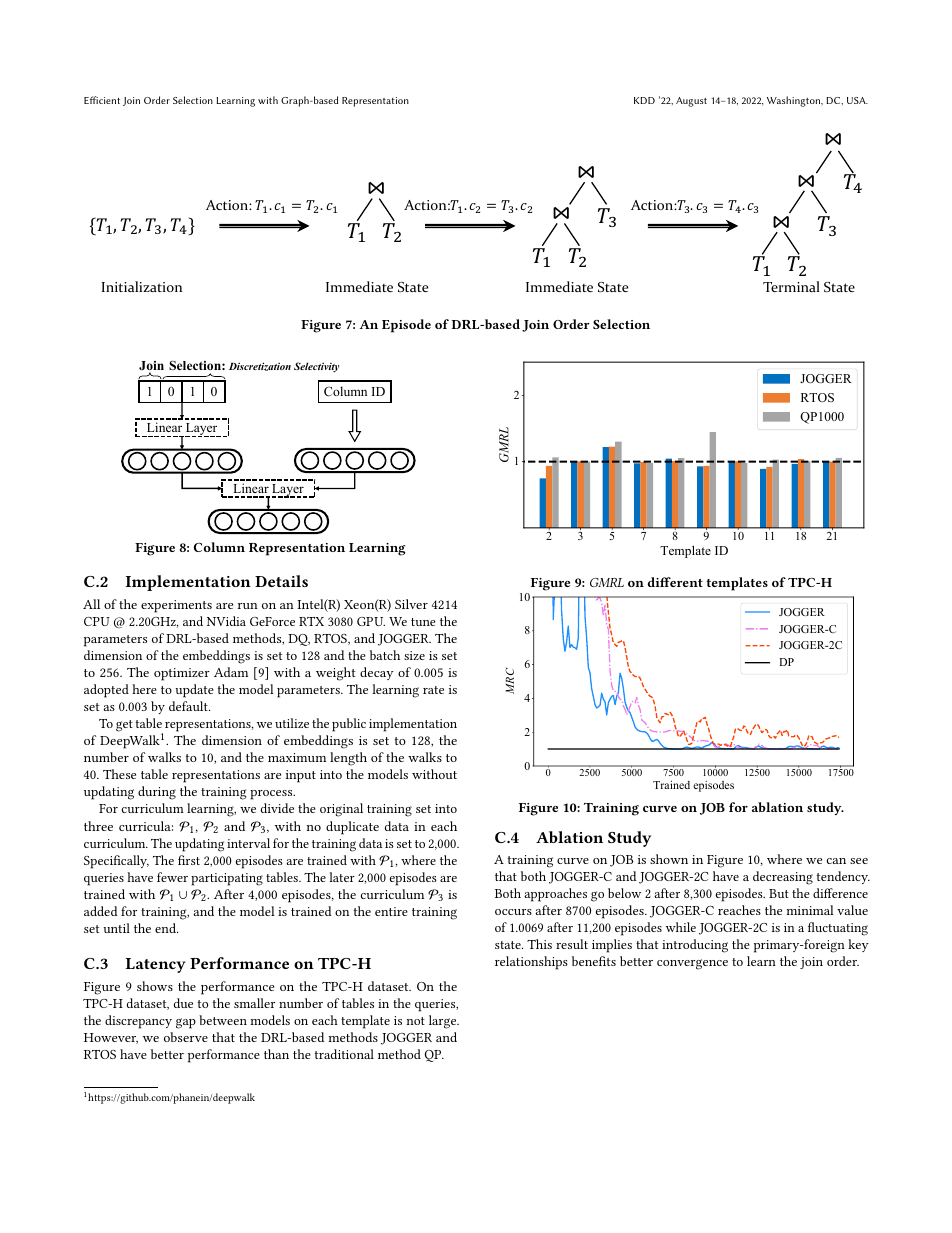  I want to click on August, so click(691, 102).
